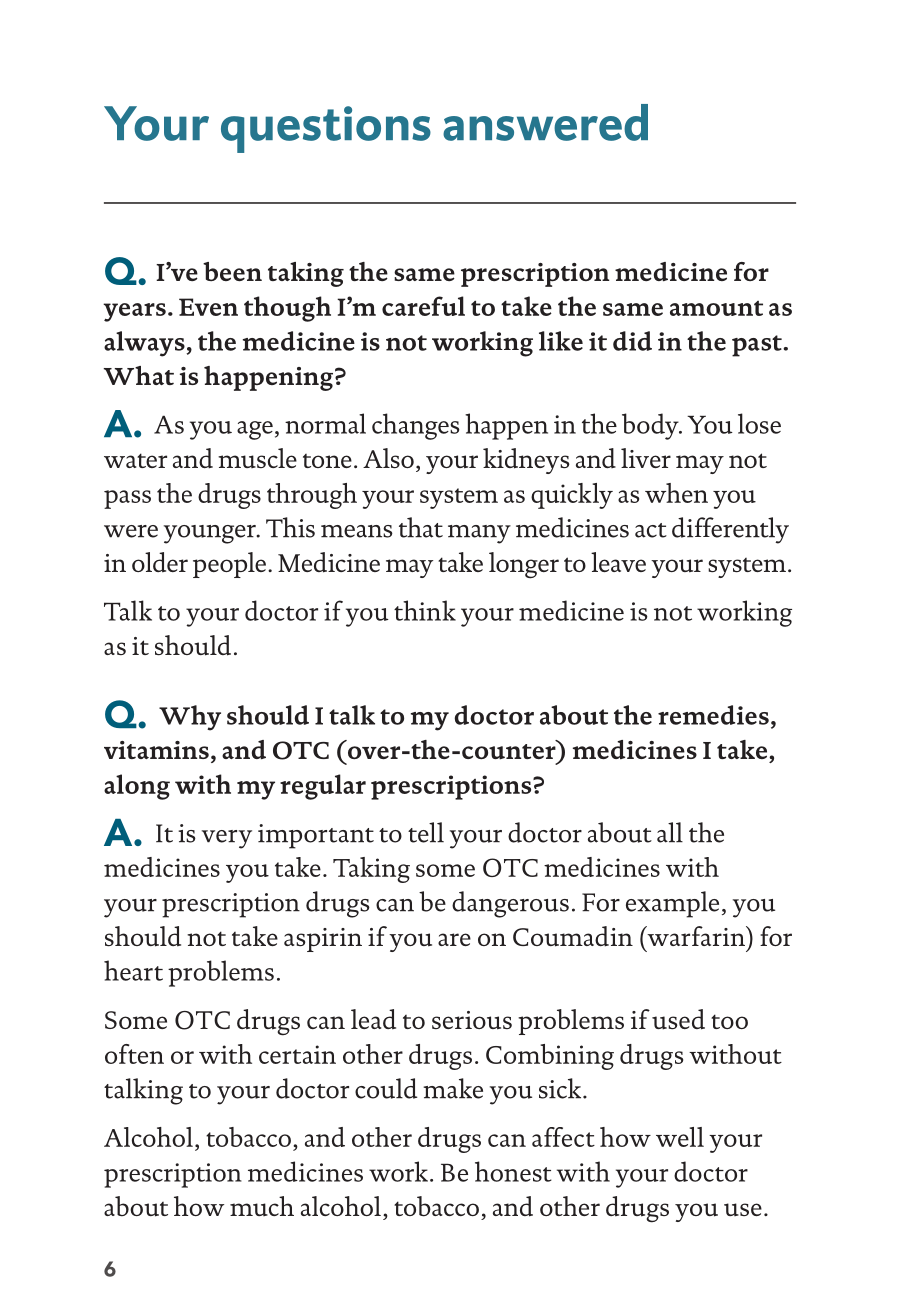 Image resolution: width=900 pixels, height=1316 pixels. I want to click on when, so click(676, 493).
